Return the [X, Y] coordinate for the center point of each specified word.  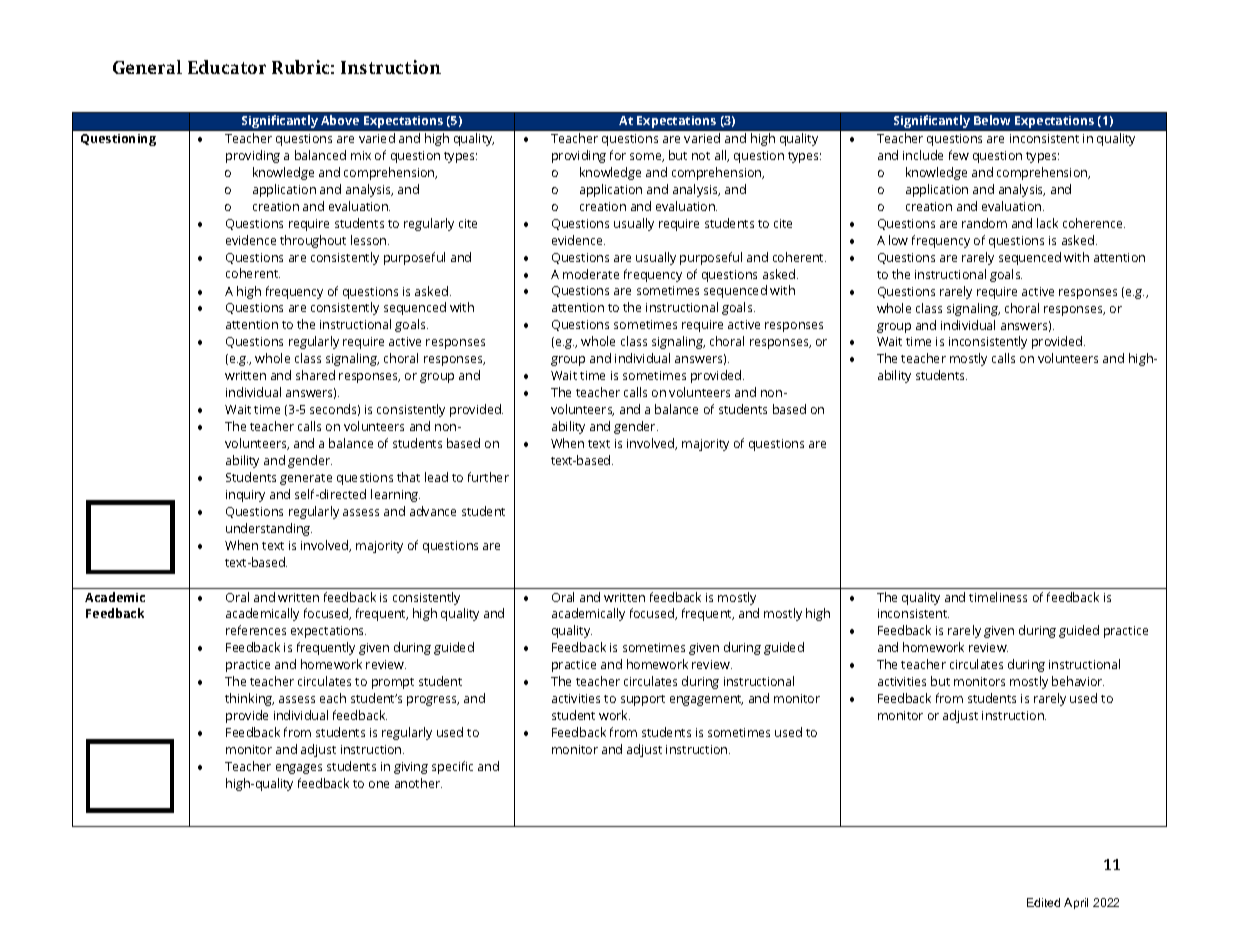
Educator [227, 67]
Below [992, 120]
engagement [706, 700]
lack [1047, 223]
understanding [269, 529]
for [618, 155]
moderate [591, 274]
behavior [1078, 681]
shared [315, 375]
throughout [313, 241]
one [379, 784]
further [488, 477]
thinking [249, 699]
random [984, 223]
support [643, 700]
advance [433, 511]
